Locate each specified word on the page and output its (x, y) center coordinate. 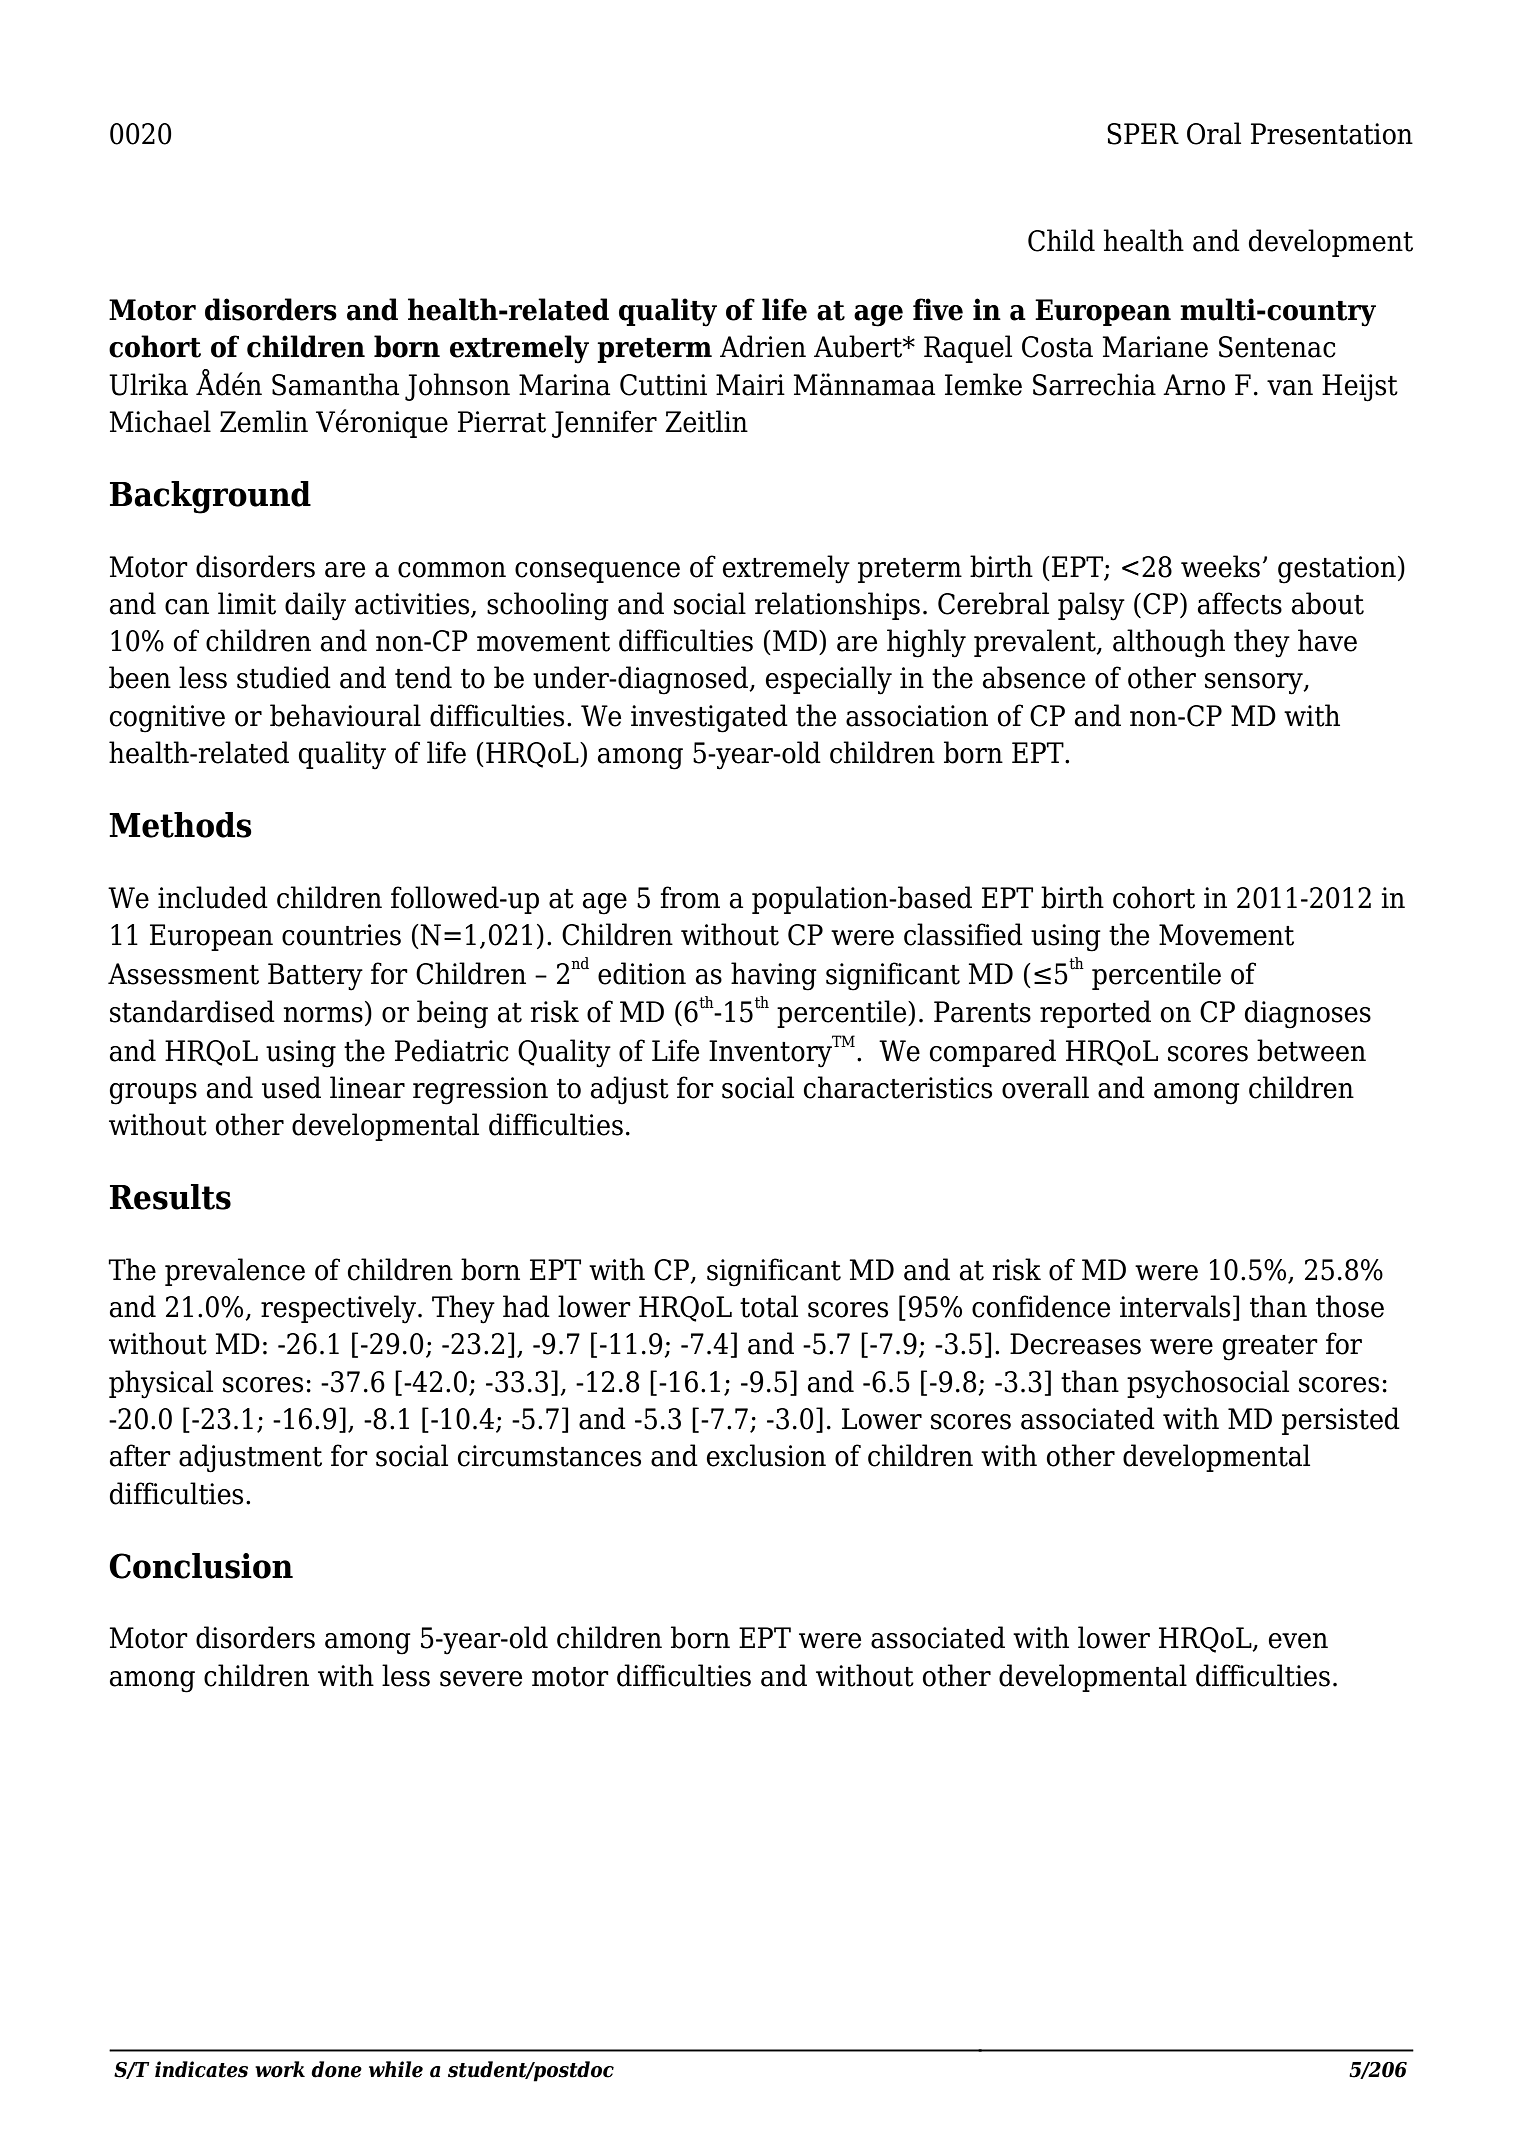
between (1311, 1050)
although (1169, 643)
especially (829, 680)
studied (284, 677)
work (280, 2069)
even (1298, 1641)
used (291, 1087)
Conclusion (201, 1566)
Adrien (763, 346)
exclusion (766, 1455)
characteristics (898, 1087)
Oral (1214, 133)
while (396, 2069)
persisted (1341, 1421)
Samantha (335, 384)
